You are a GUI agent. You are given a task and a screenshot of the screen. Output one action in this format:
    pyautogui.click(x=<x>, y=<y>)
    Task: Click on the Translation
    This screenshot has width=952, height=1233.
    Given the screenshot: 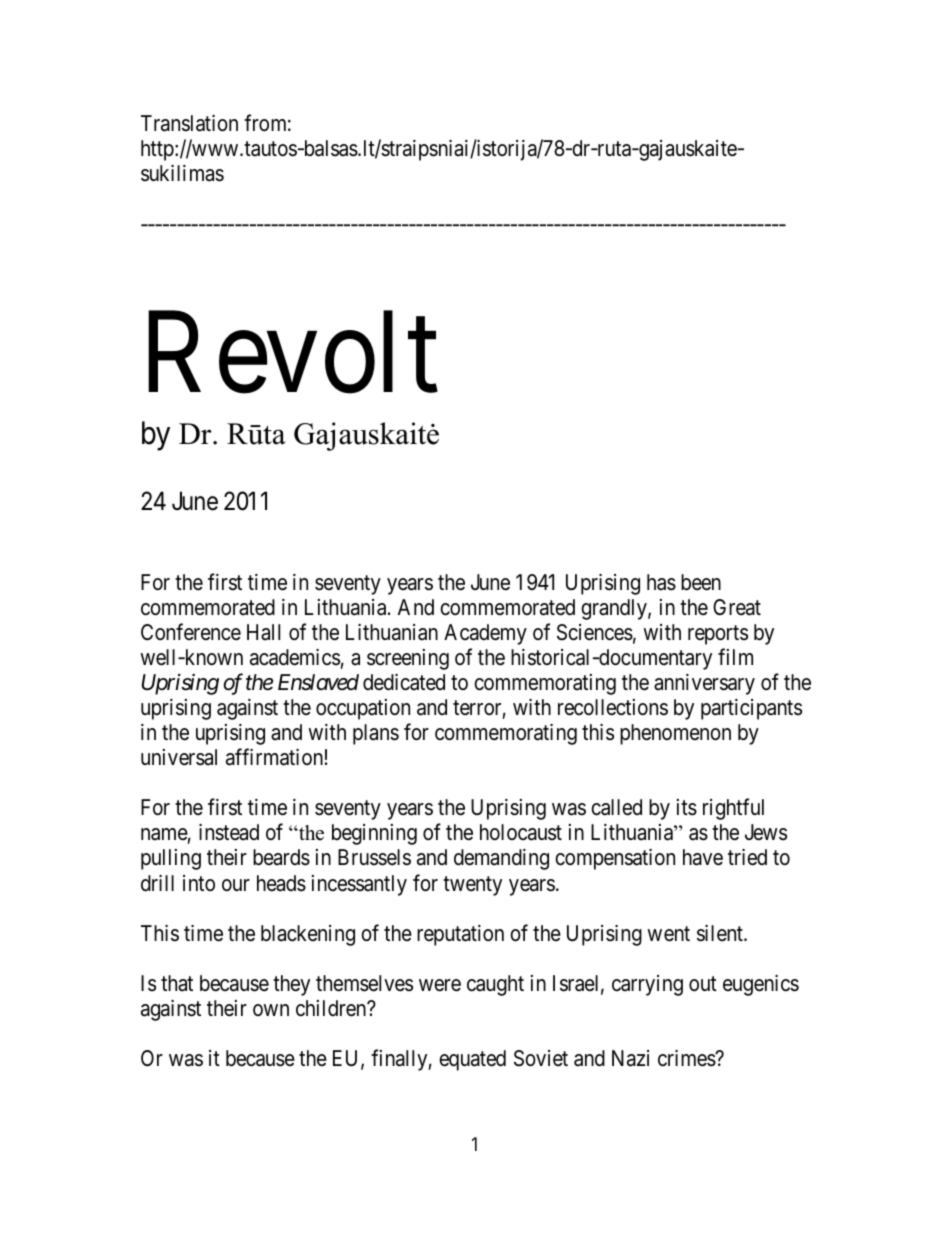 What is the action you would take?
    pyautogui.click(x=189, y=123)
